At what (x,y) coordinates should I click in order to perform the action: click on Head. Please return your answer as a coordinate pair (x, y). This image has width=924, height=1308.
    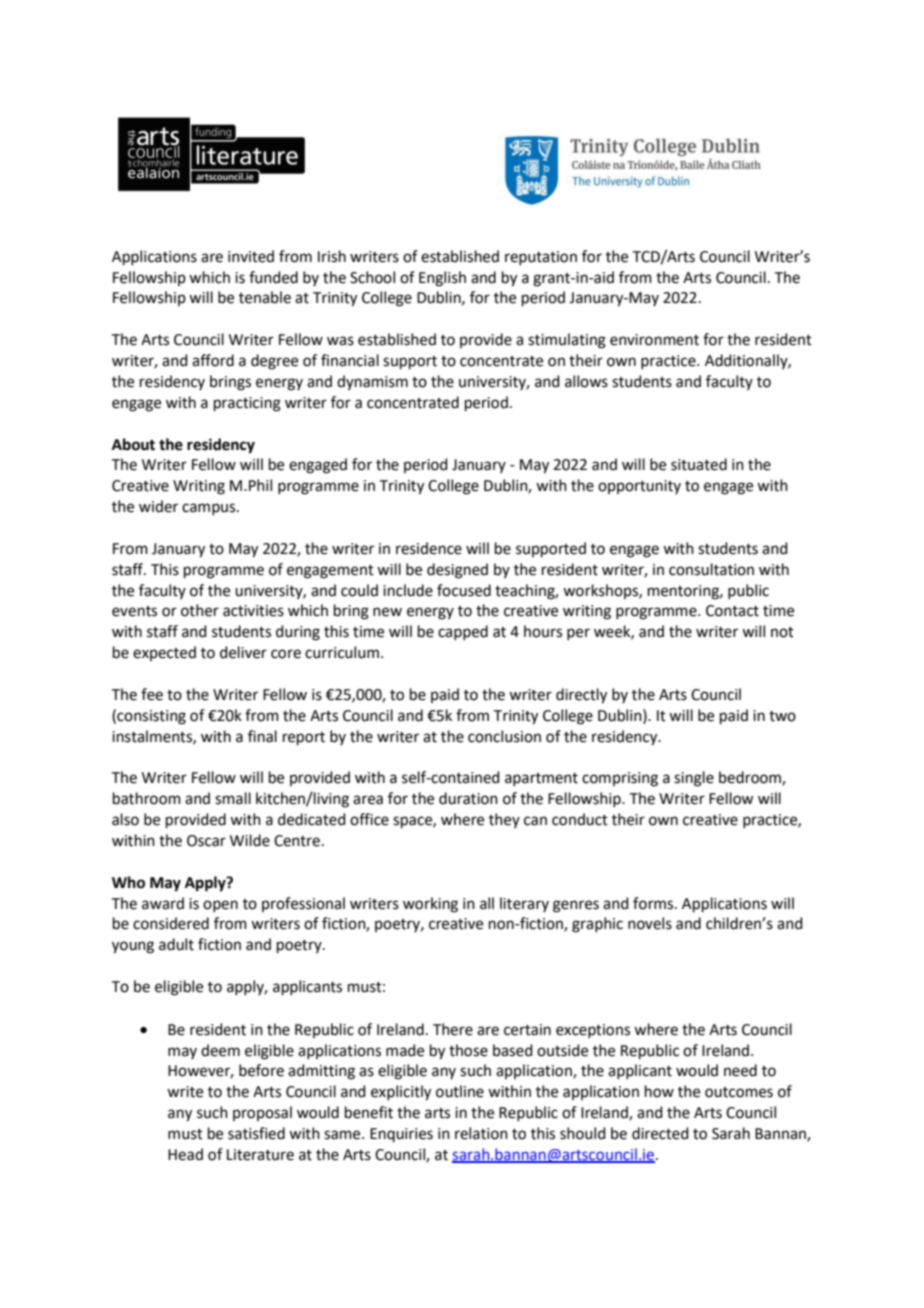
    Looking at the image, I should click on (185, 1154).
